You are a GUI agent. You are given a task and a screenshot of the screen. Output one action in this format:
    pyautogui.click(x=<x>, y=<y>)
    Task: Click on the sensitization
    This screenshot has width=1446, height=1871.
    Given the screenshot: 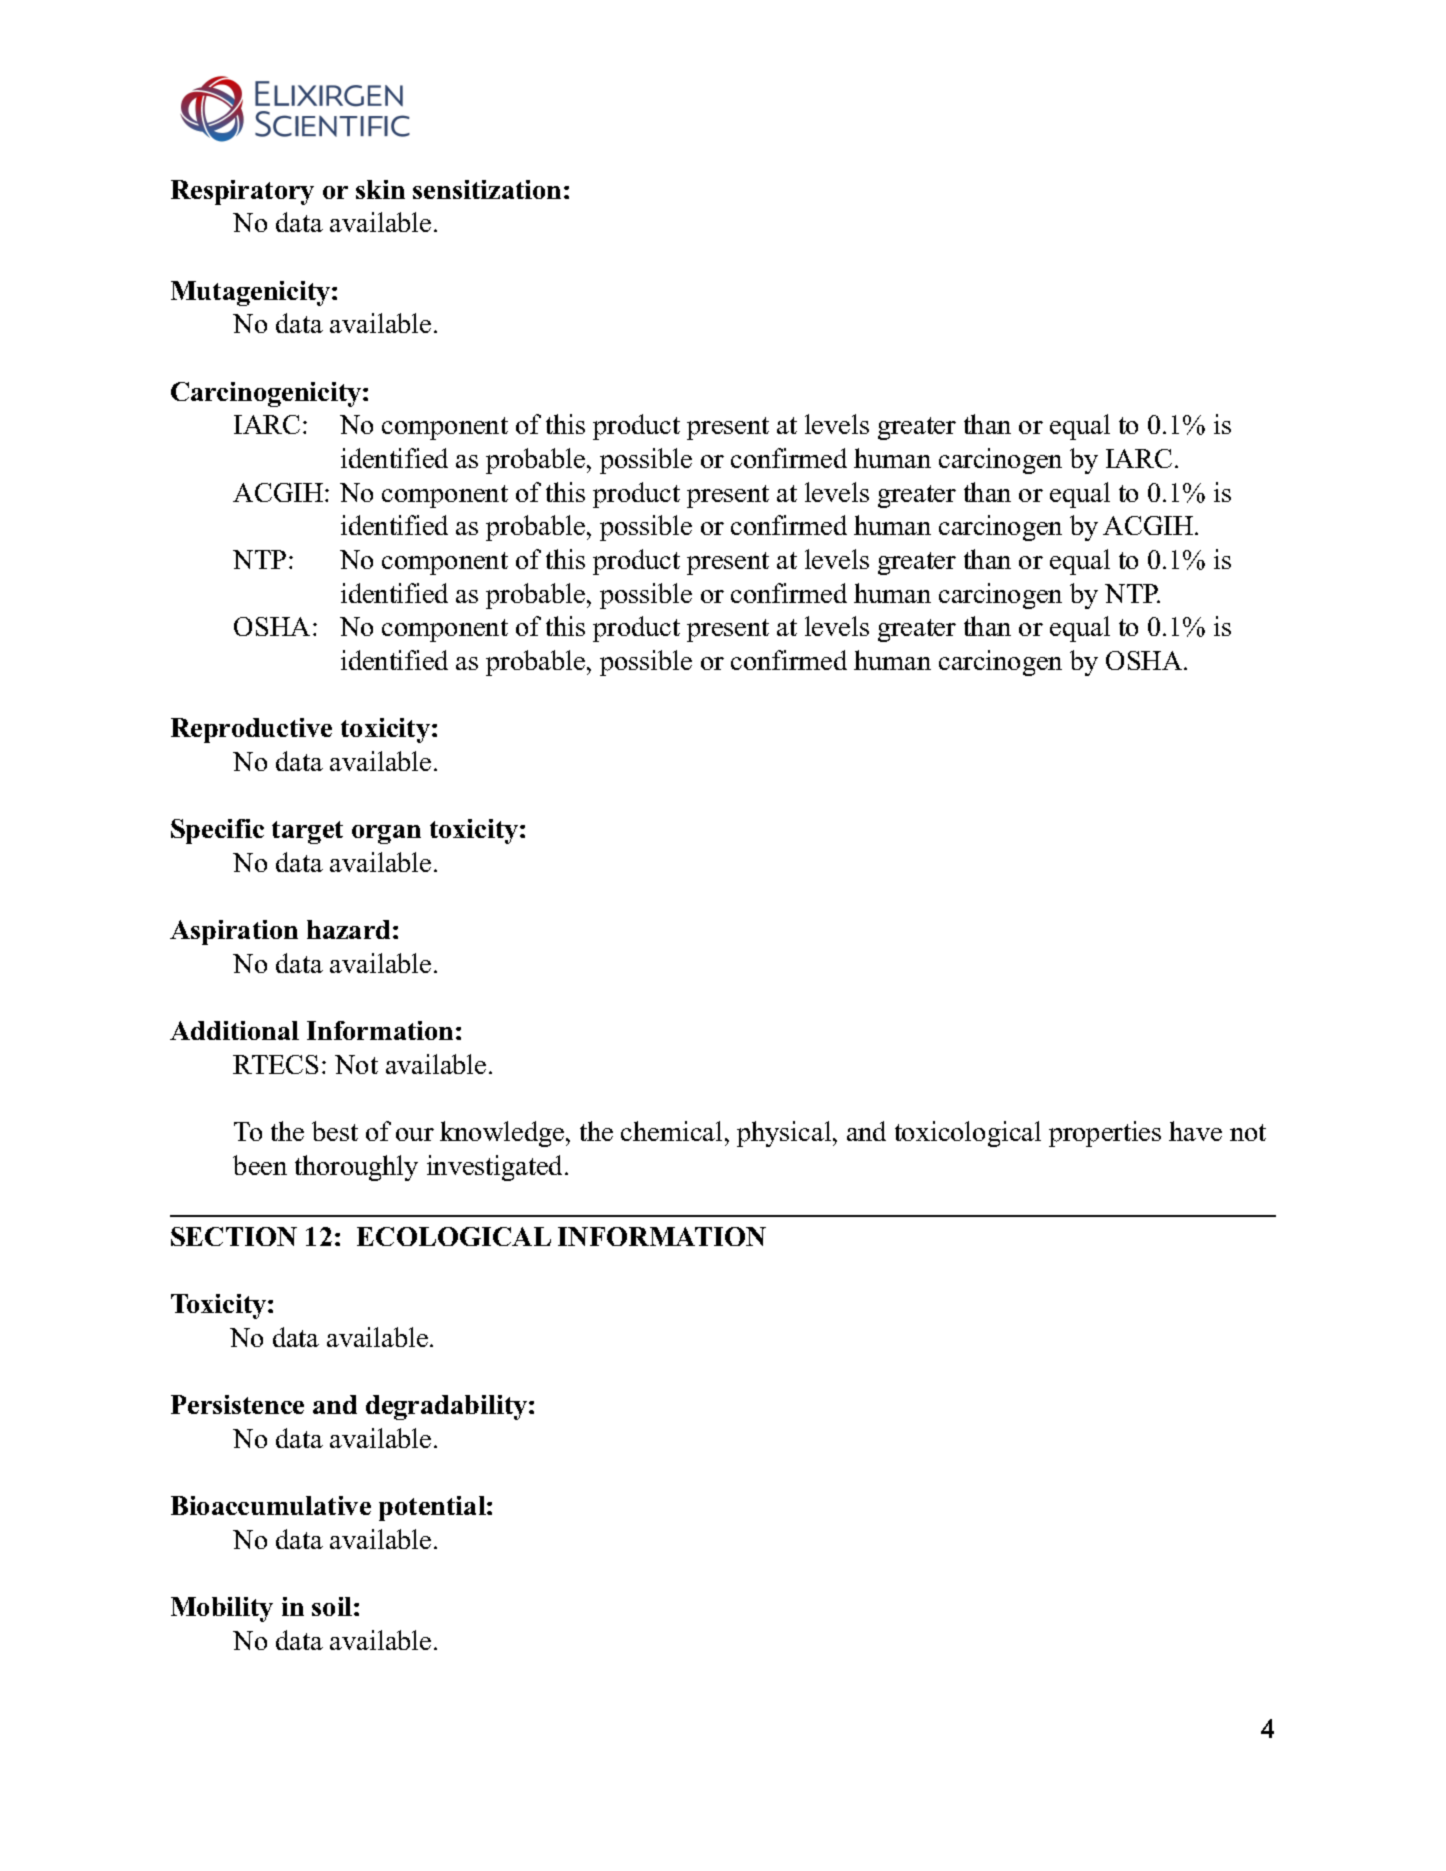 What is the action you would take?
    pyautogui.click(x=487, y=189)
